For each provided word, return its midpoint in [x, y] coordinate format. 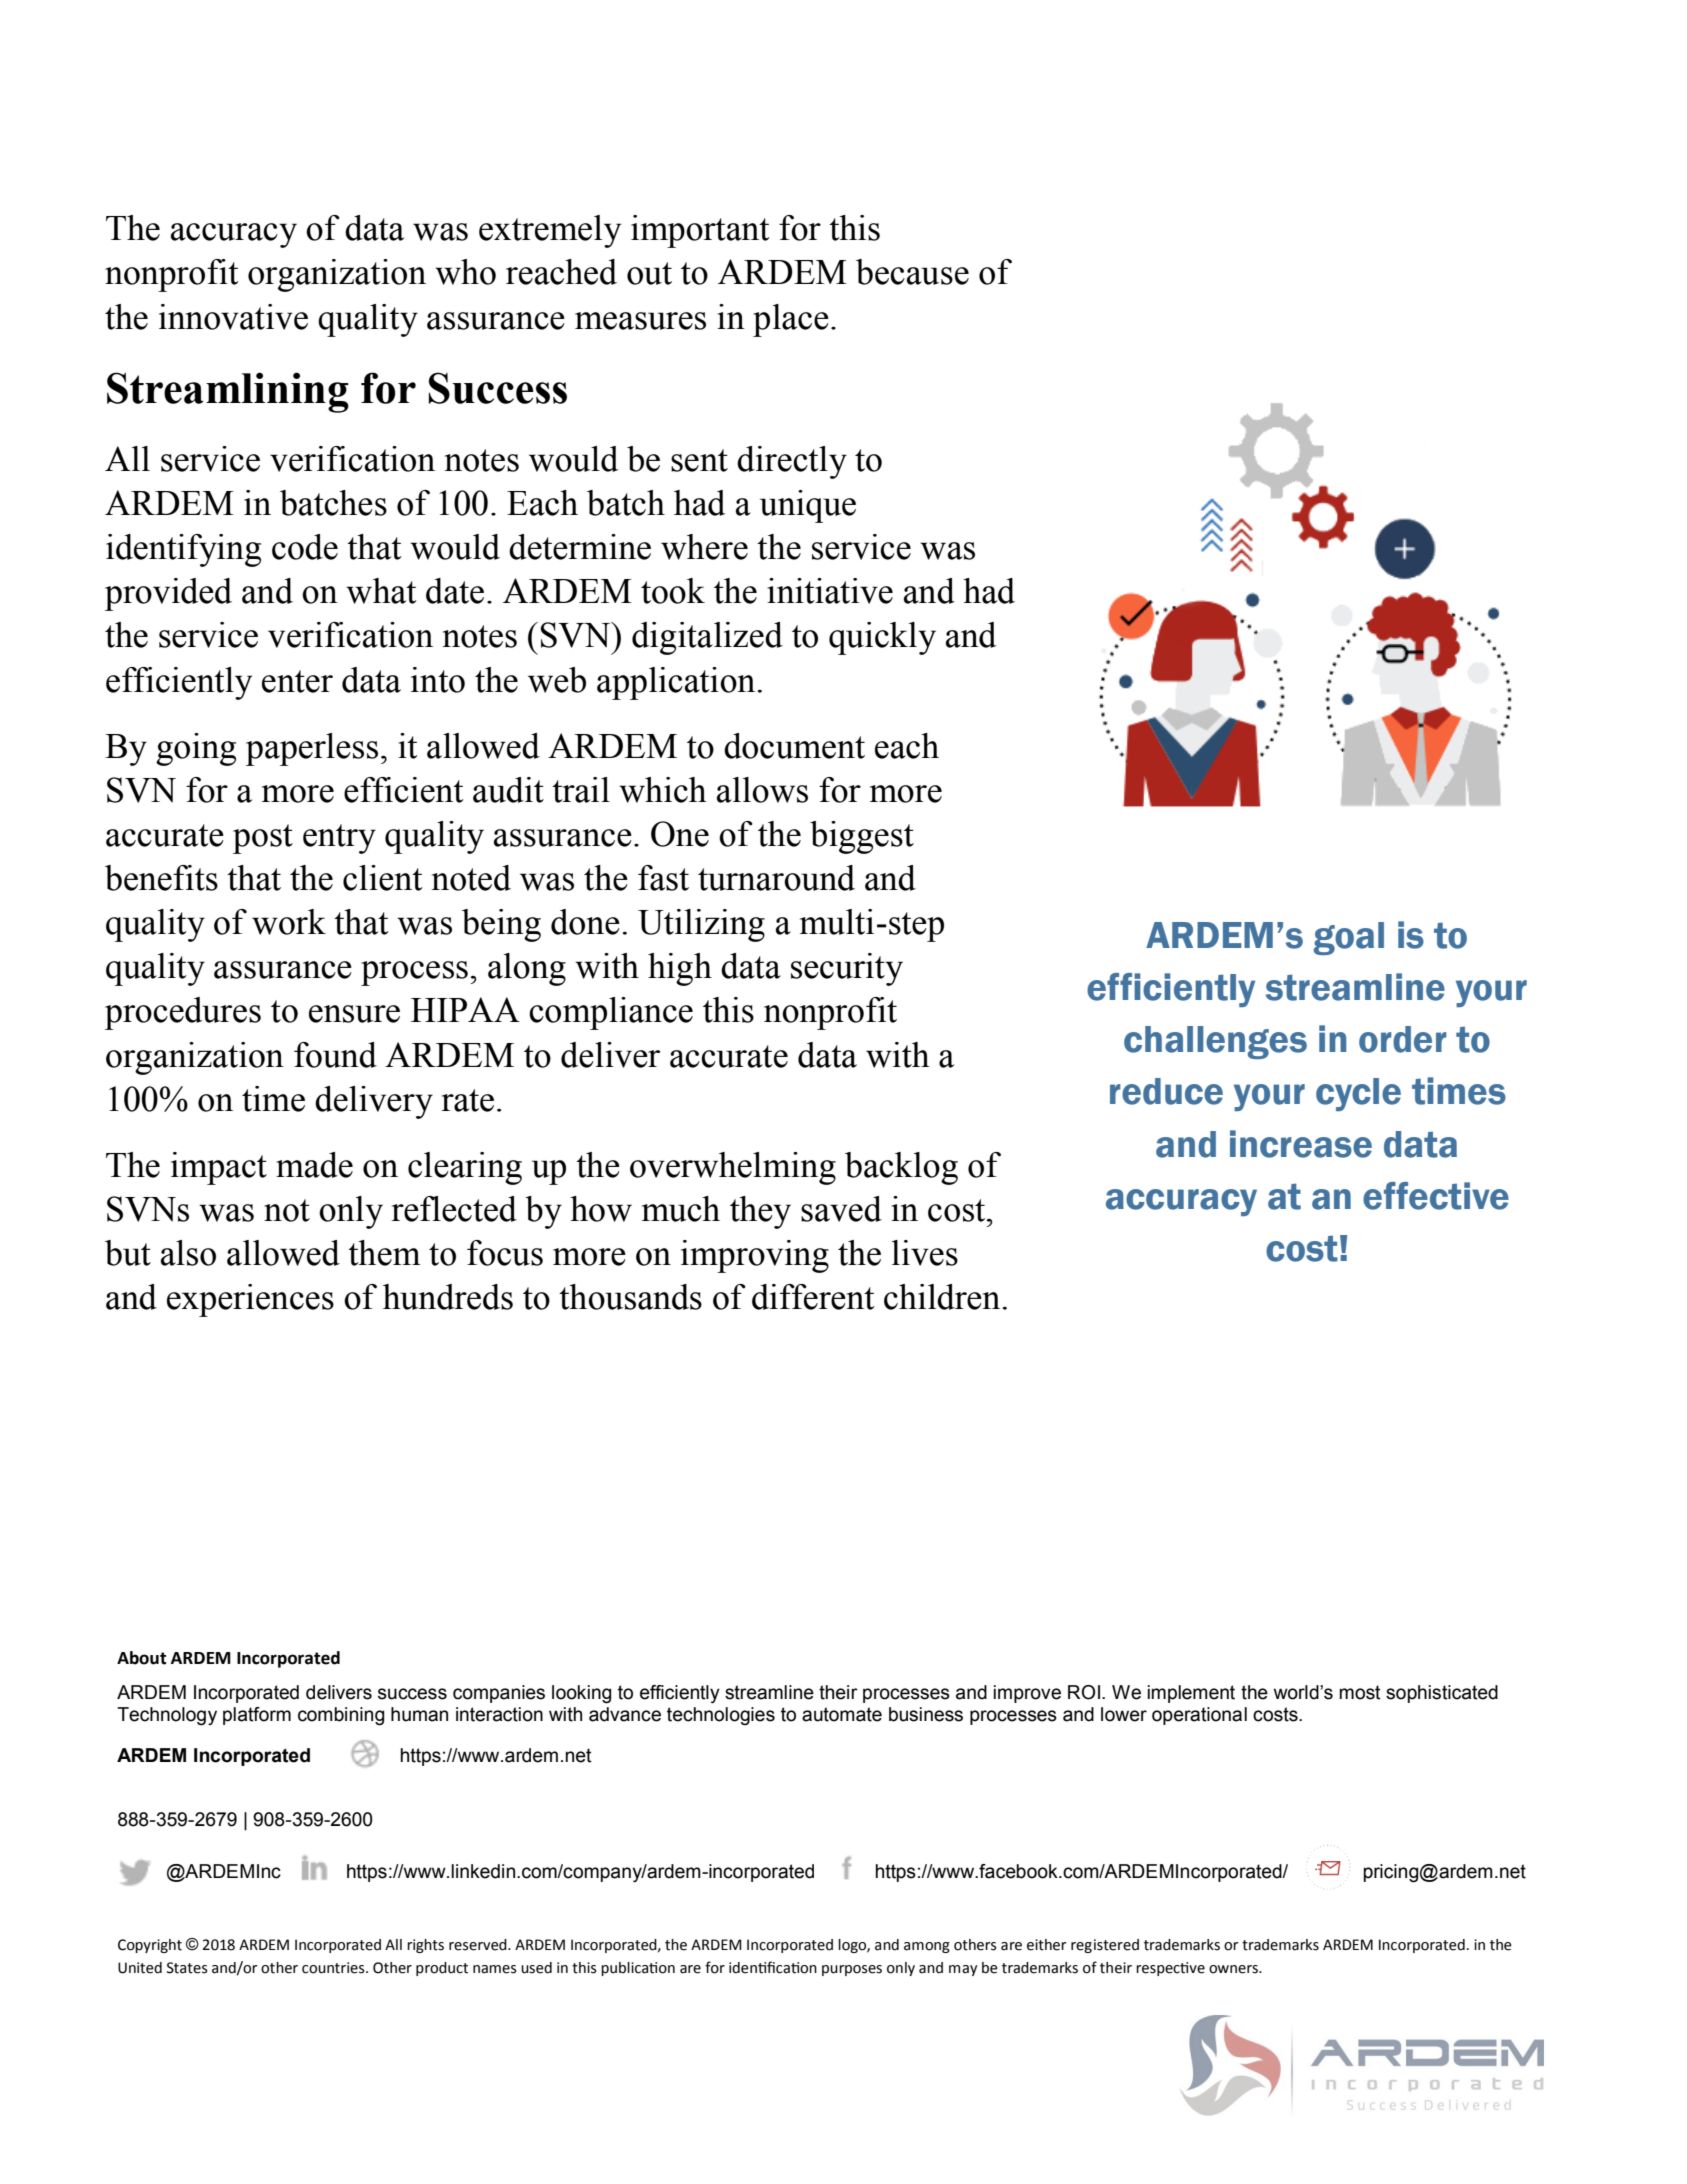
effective [1436, 1196]
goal [1349, 938]
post [263, 839]
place [791, 320]
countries [334, 1968]
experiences [250, 1300]
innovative [233, 317]
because [912, 272]
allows [762, 790]
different [813, 1297]
